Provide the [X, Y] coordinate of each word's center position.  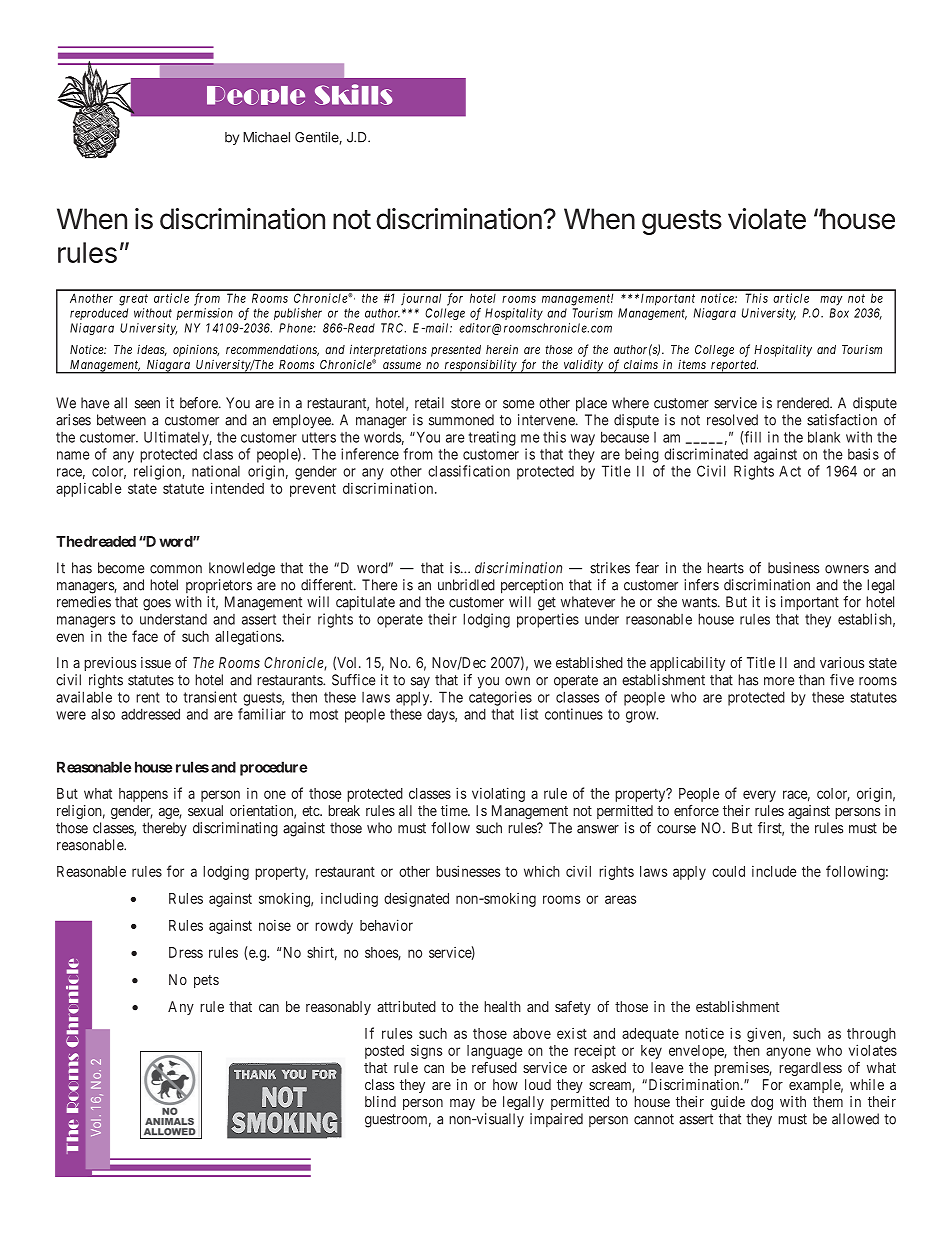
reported [734, 367]
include [774, 871]
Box [839, 313]
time [455, 810]
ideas [152, 350]
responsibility [480, 366]
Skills [354, 94]
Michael [266, 137]
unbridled [466, 585]
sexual [205, 810]
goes [157, 605]
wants [699, 602]
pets [206, 981]
